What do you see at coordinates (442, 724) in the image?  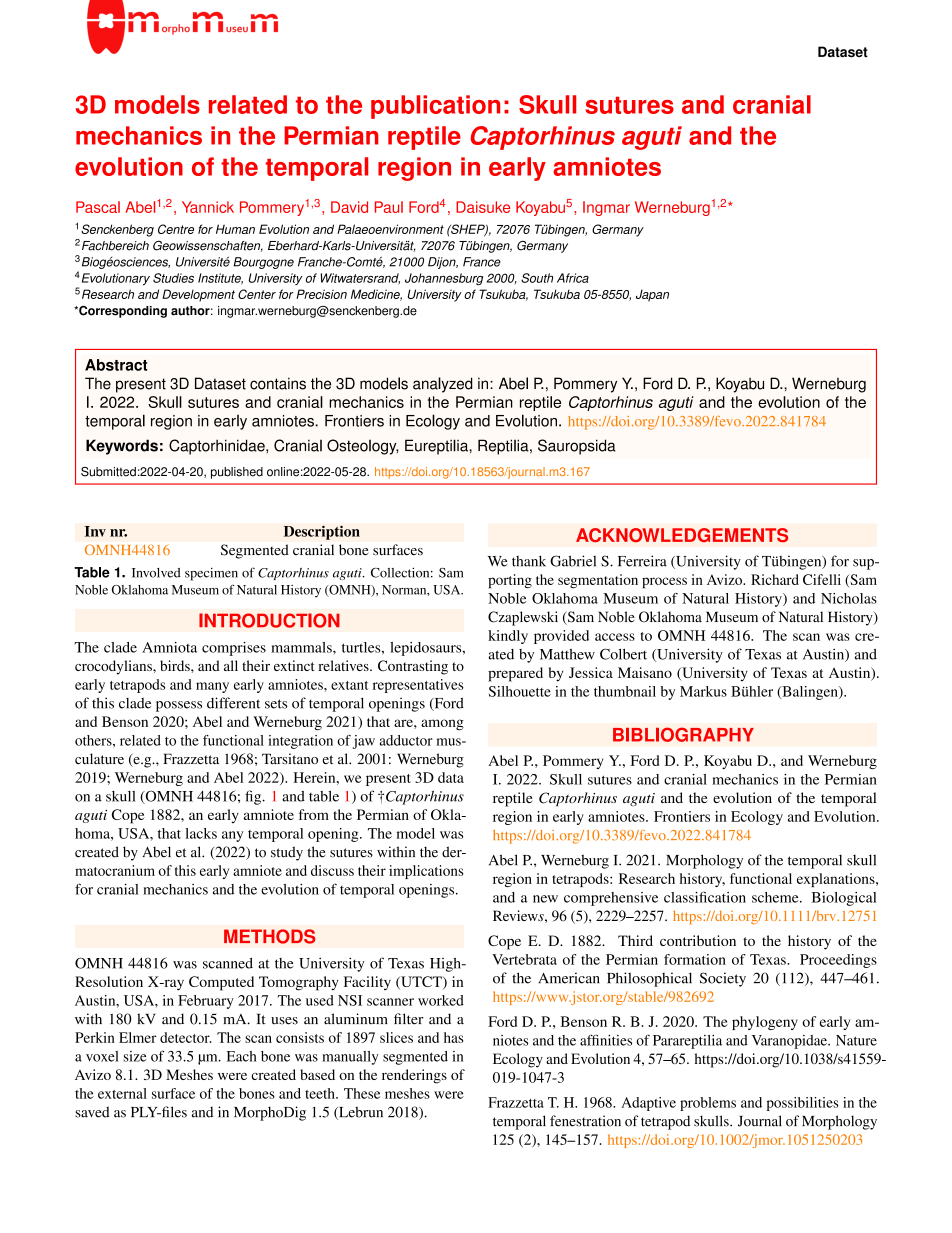 I see `among` at bounding box center [442, 724].
